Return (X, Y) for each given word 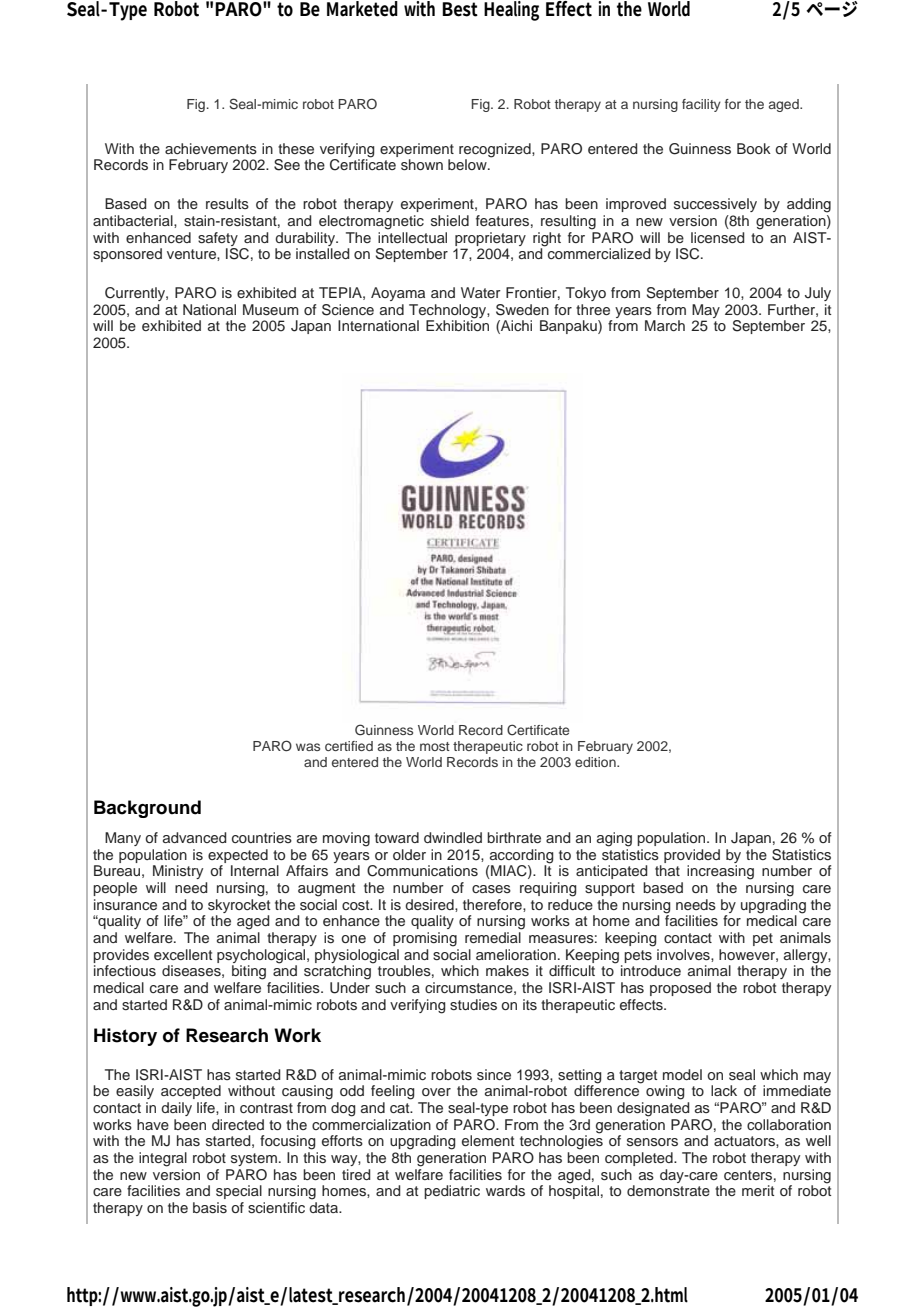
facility (701, 105)
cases (491, 889)
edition (596, 762)
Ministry (178, 872)
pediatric (452, 1192)
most (435, 746)
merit (758, 1190)
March (665, 325)
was (308, 747)
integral (163, 1159)
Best (460, 9)
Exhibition (457, 324)
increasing (720, 872)
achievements (211, 148)
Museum (271, 310)
